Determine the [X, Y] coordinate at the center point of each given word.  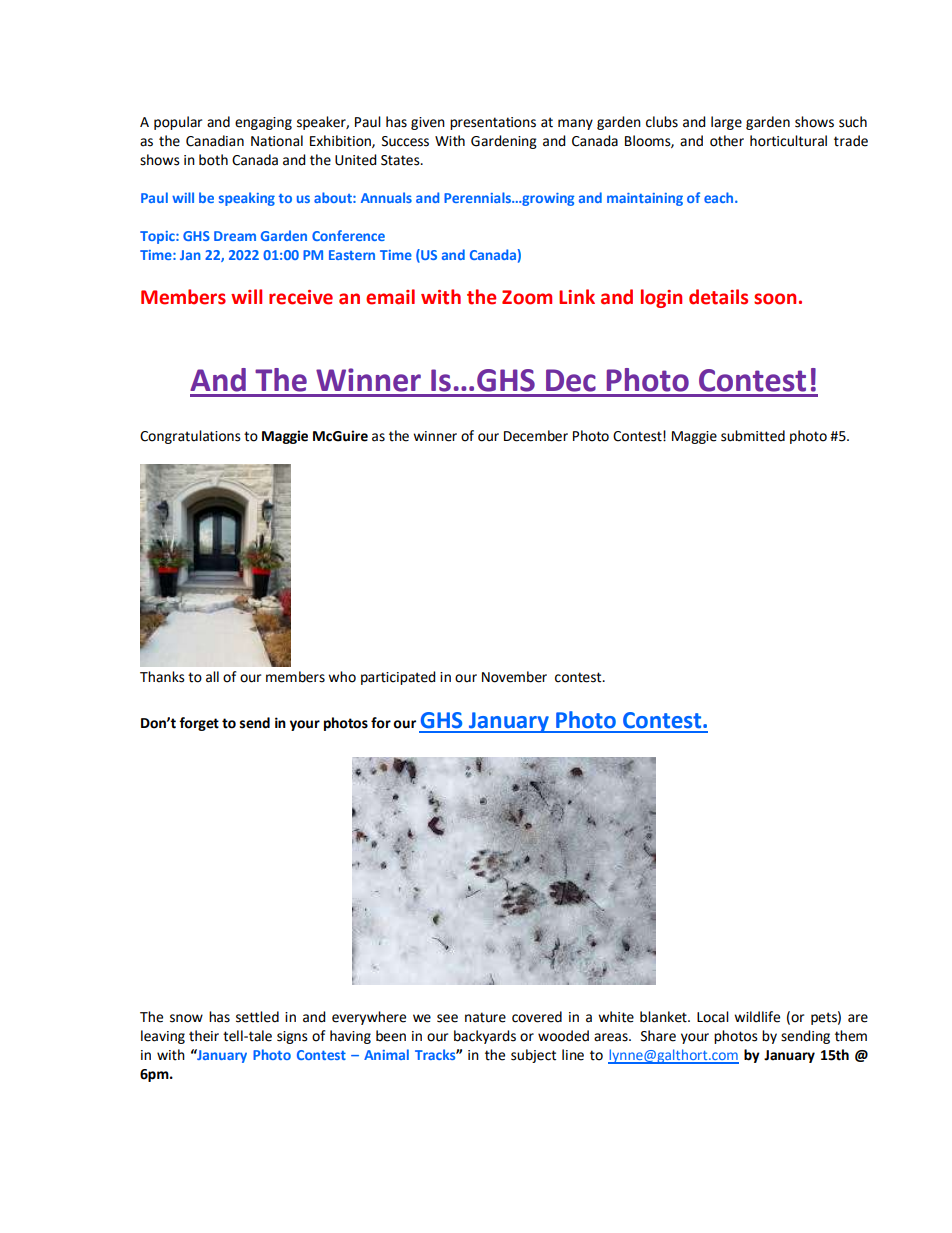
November [514, 677]
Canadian [215, 141]
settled [257, 1017]
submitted [753, 436]
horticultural [788, 141]
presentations [493, 123]
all [212, 677]
